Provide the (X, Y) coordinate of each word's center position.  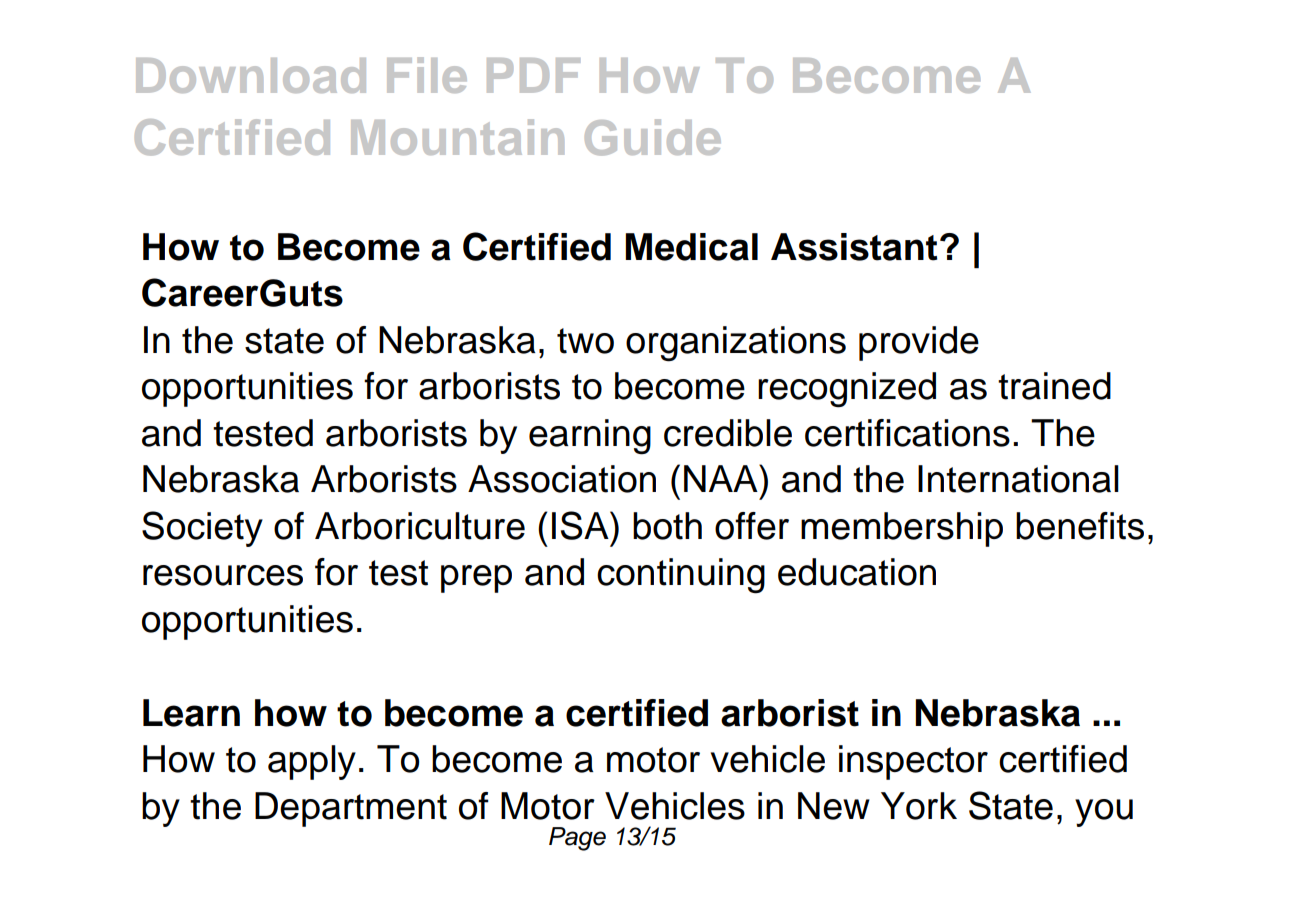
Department (351, 809)
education (857, 572)
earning (590, 437)
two (585, 341)
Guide (653, 137)
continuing (681, 576)
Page (577, 839)
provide (919, 343)
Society (202, 529)
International (1018, 479)
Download (251, 75)
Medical (691, 247)
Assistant (854, 247)
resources (223, 575)
